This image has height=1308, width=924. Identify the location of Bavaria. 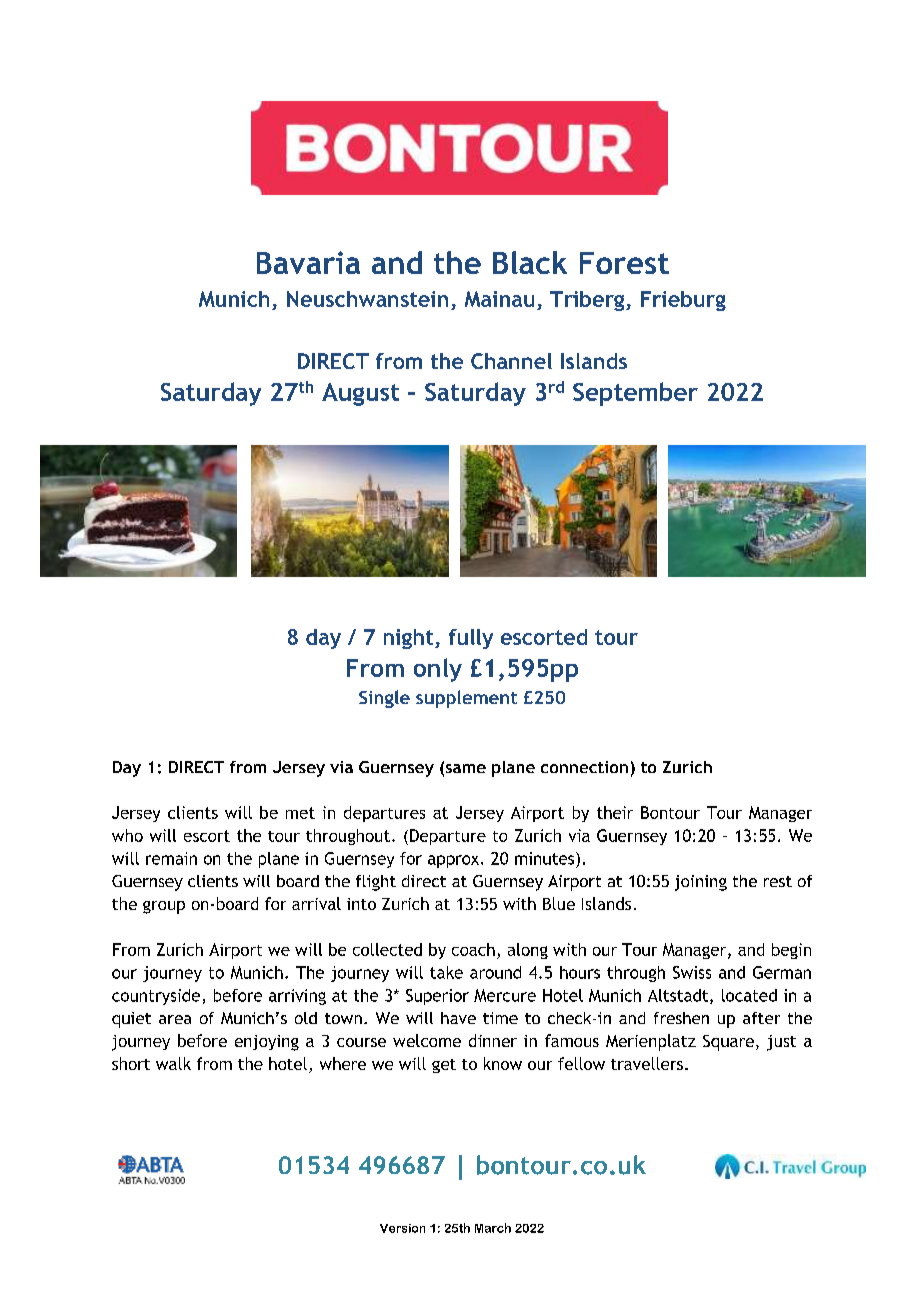
(308, 262).
